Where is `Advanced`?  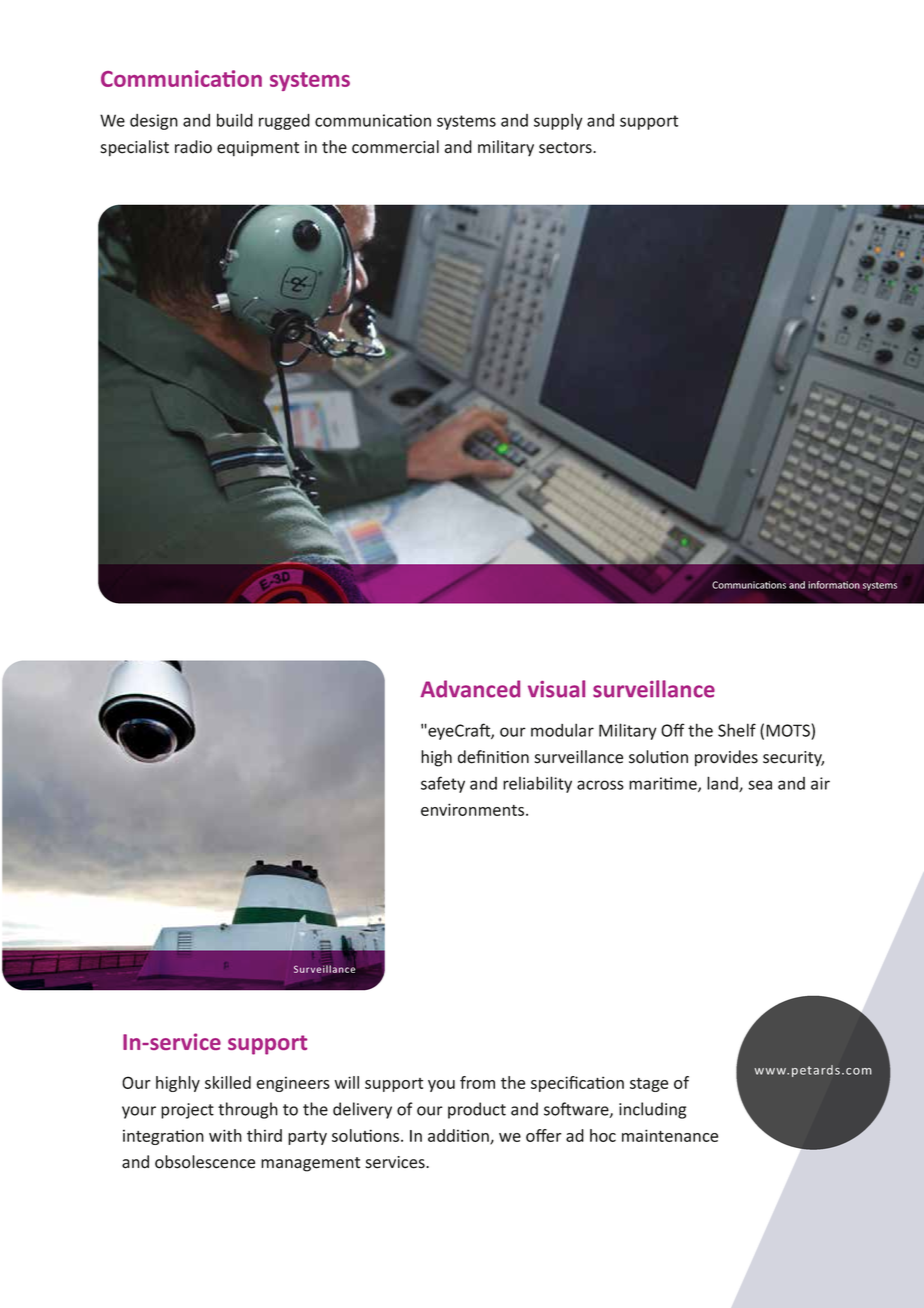
Advanced is located at coordinates (470, 689).
